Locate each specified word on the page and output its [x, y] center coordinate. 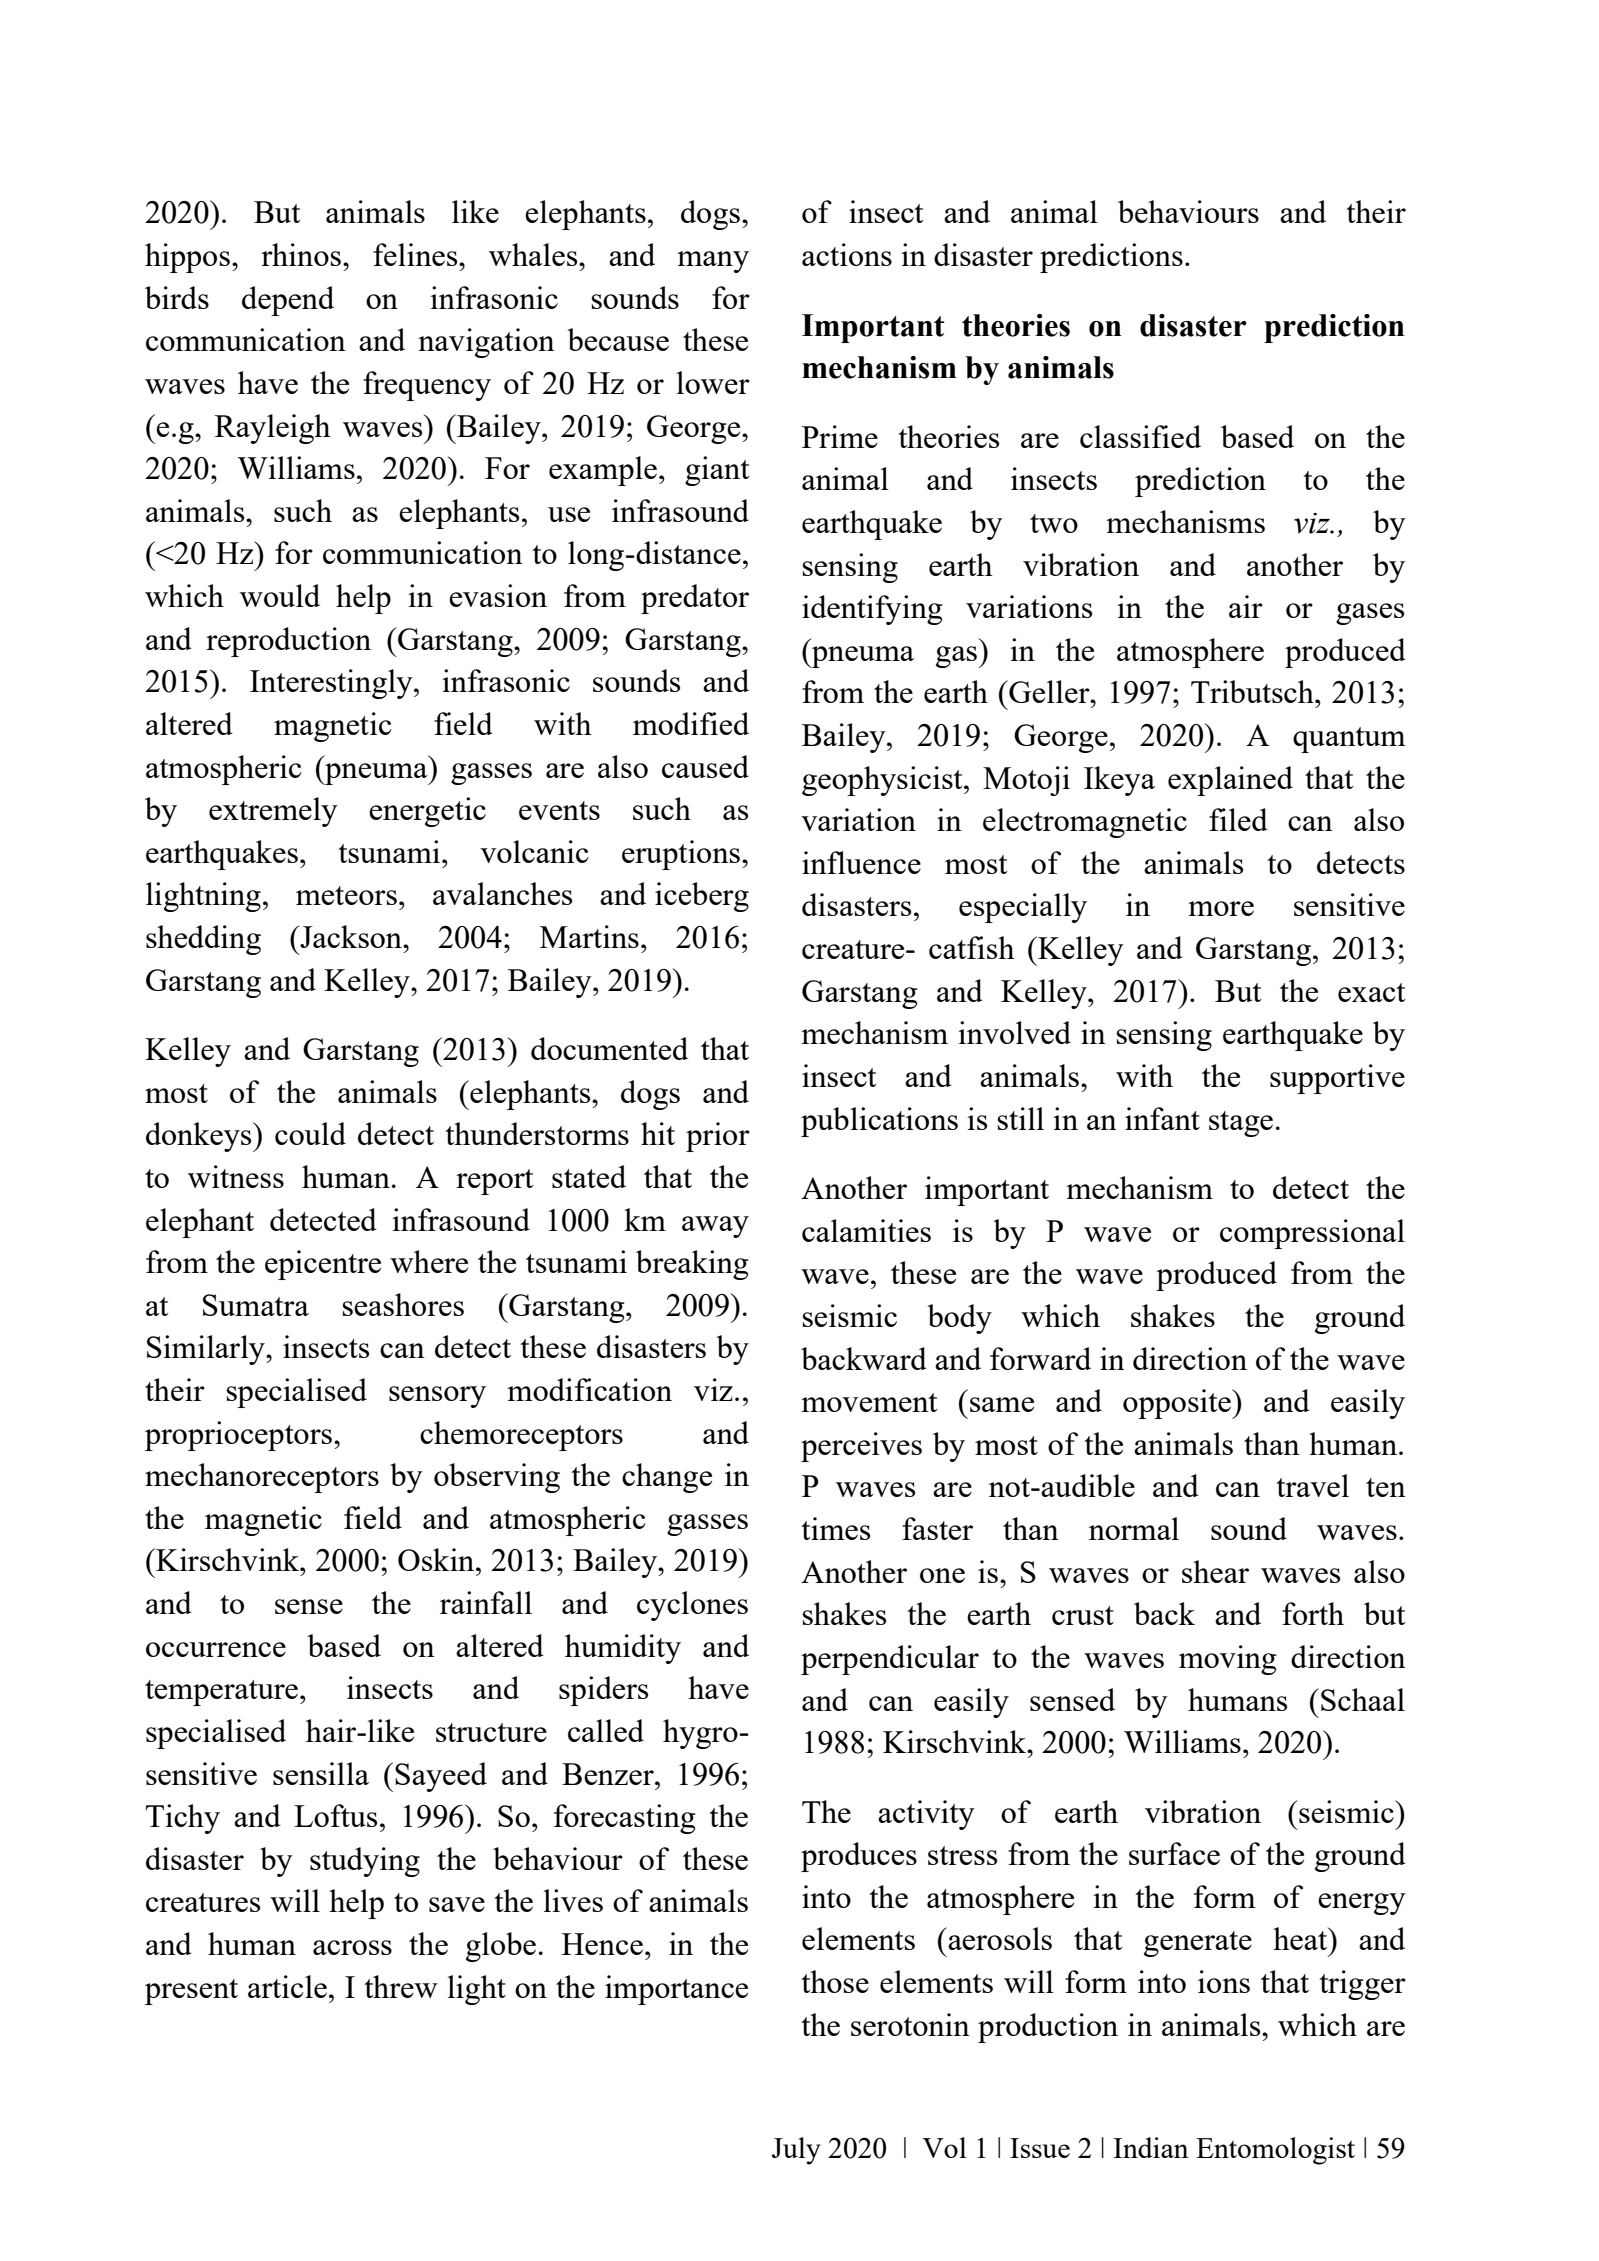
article [287, 1986]
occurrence [216, 1649]
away [715, 1227]
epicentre [323, 1265]
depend [288, 301]
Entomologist [1275, 2151]
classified [1140, 436]
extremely [273, 812]
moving [1228, 1660]
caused [705, 766]
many [713, 262]
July [796, 2151]
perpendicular [890, 1660]
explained [1230, 781]
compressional [1312, 1234]
